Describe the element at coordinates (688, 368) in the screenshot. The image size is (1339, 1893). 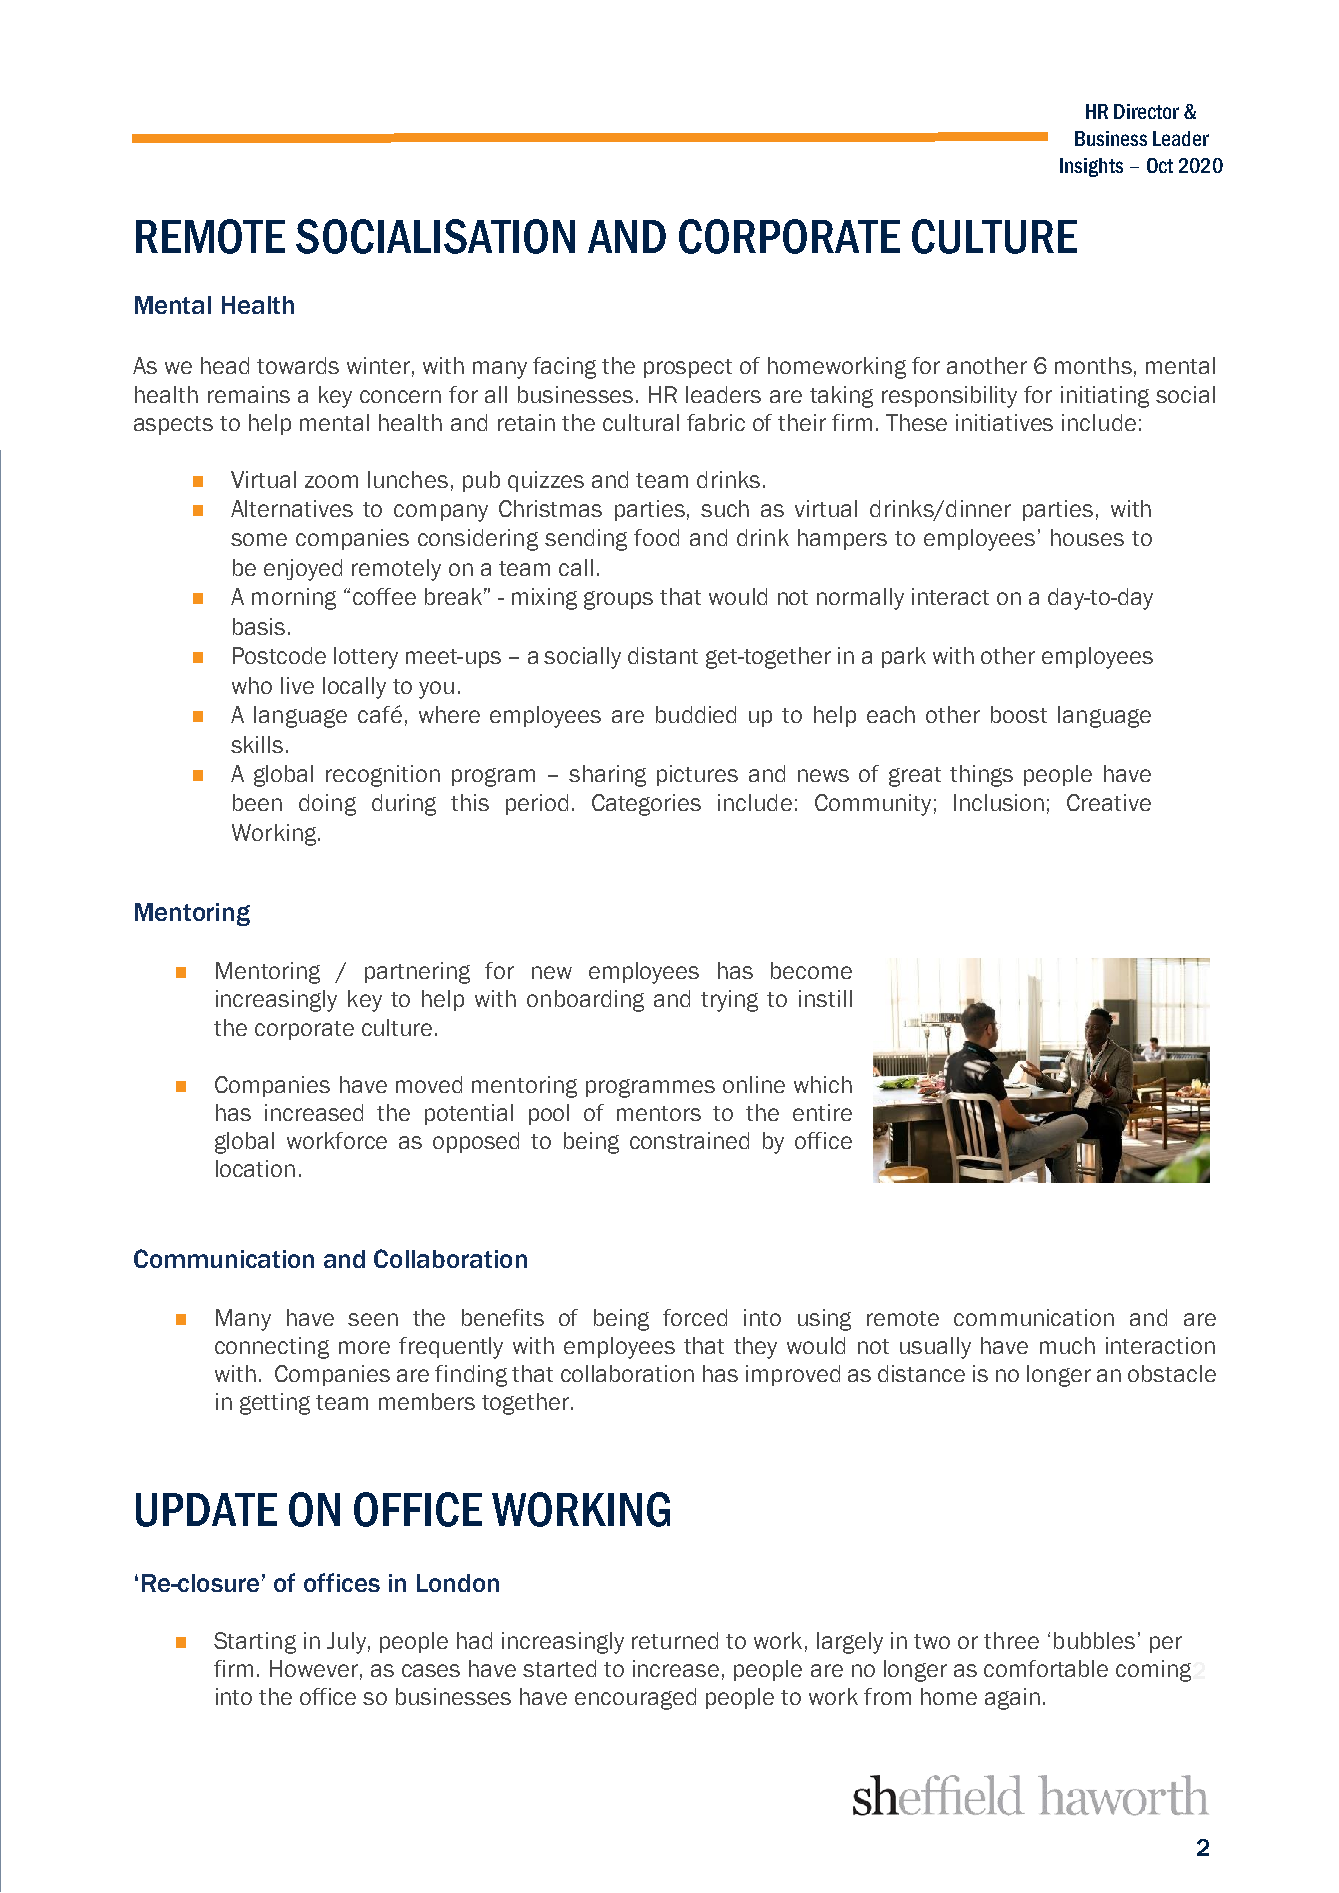
I see `prospect` at that location.
